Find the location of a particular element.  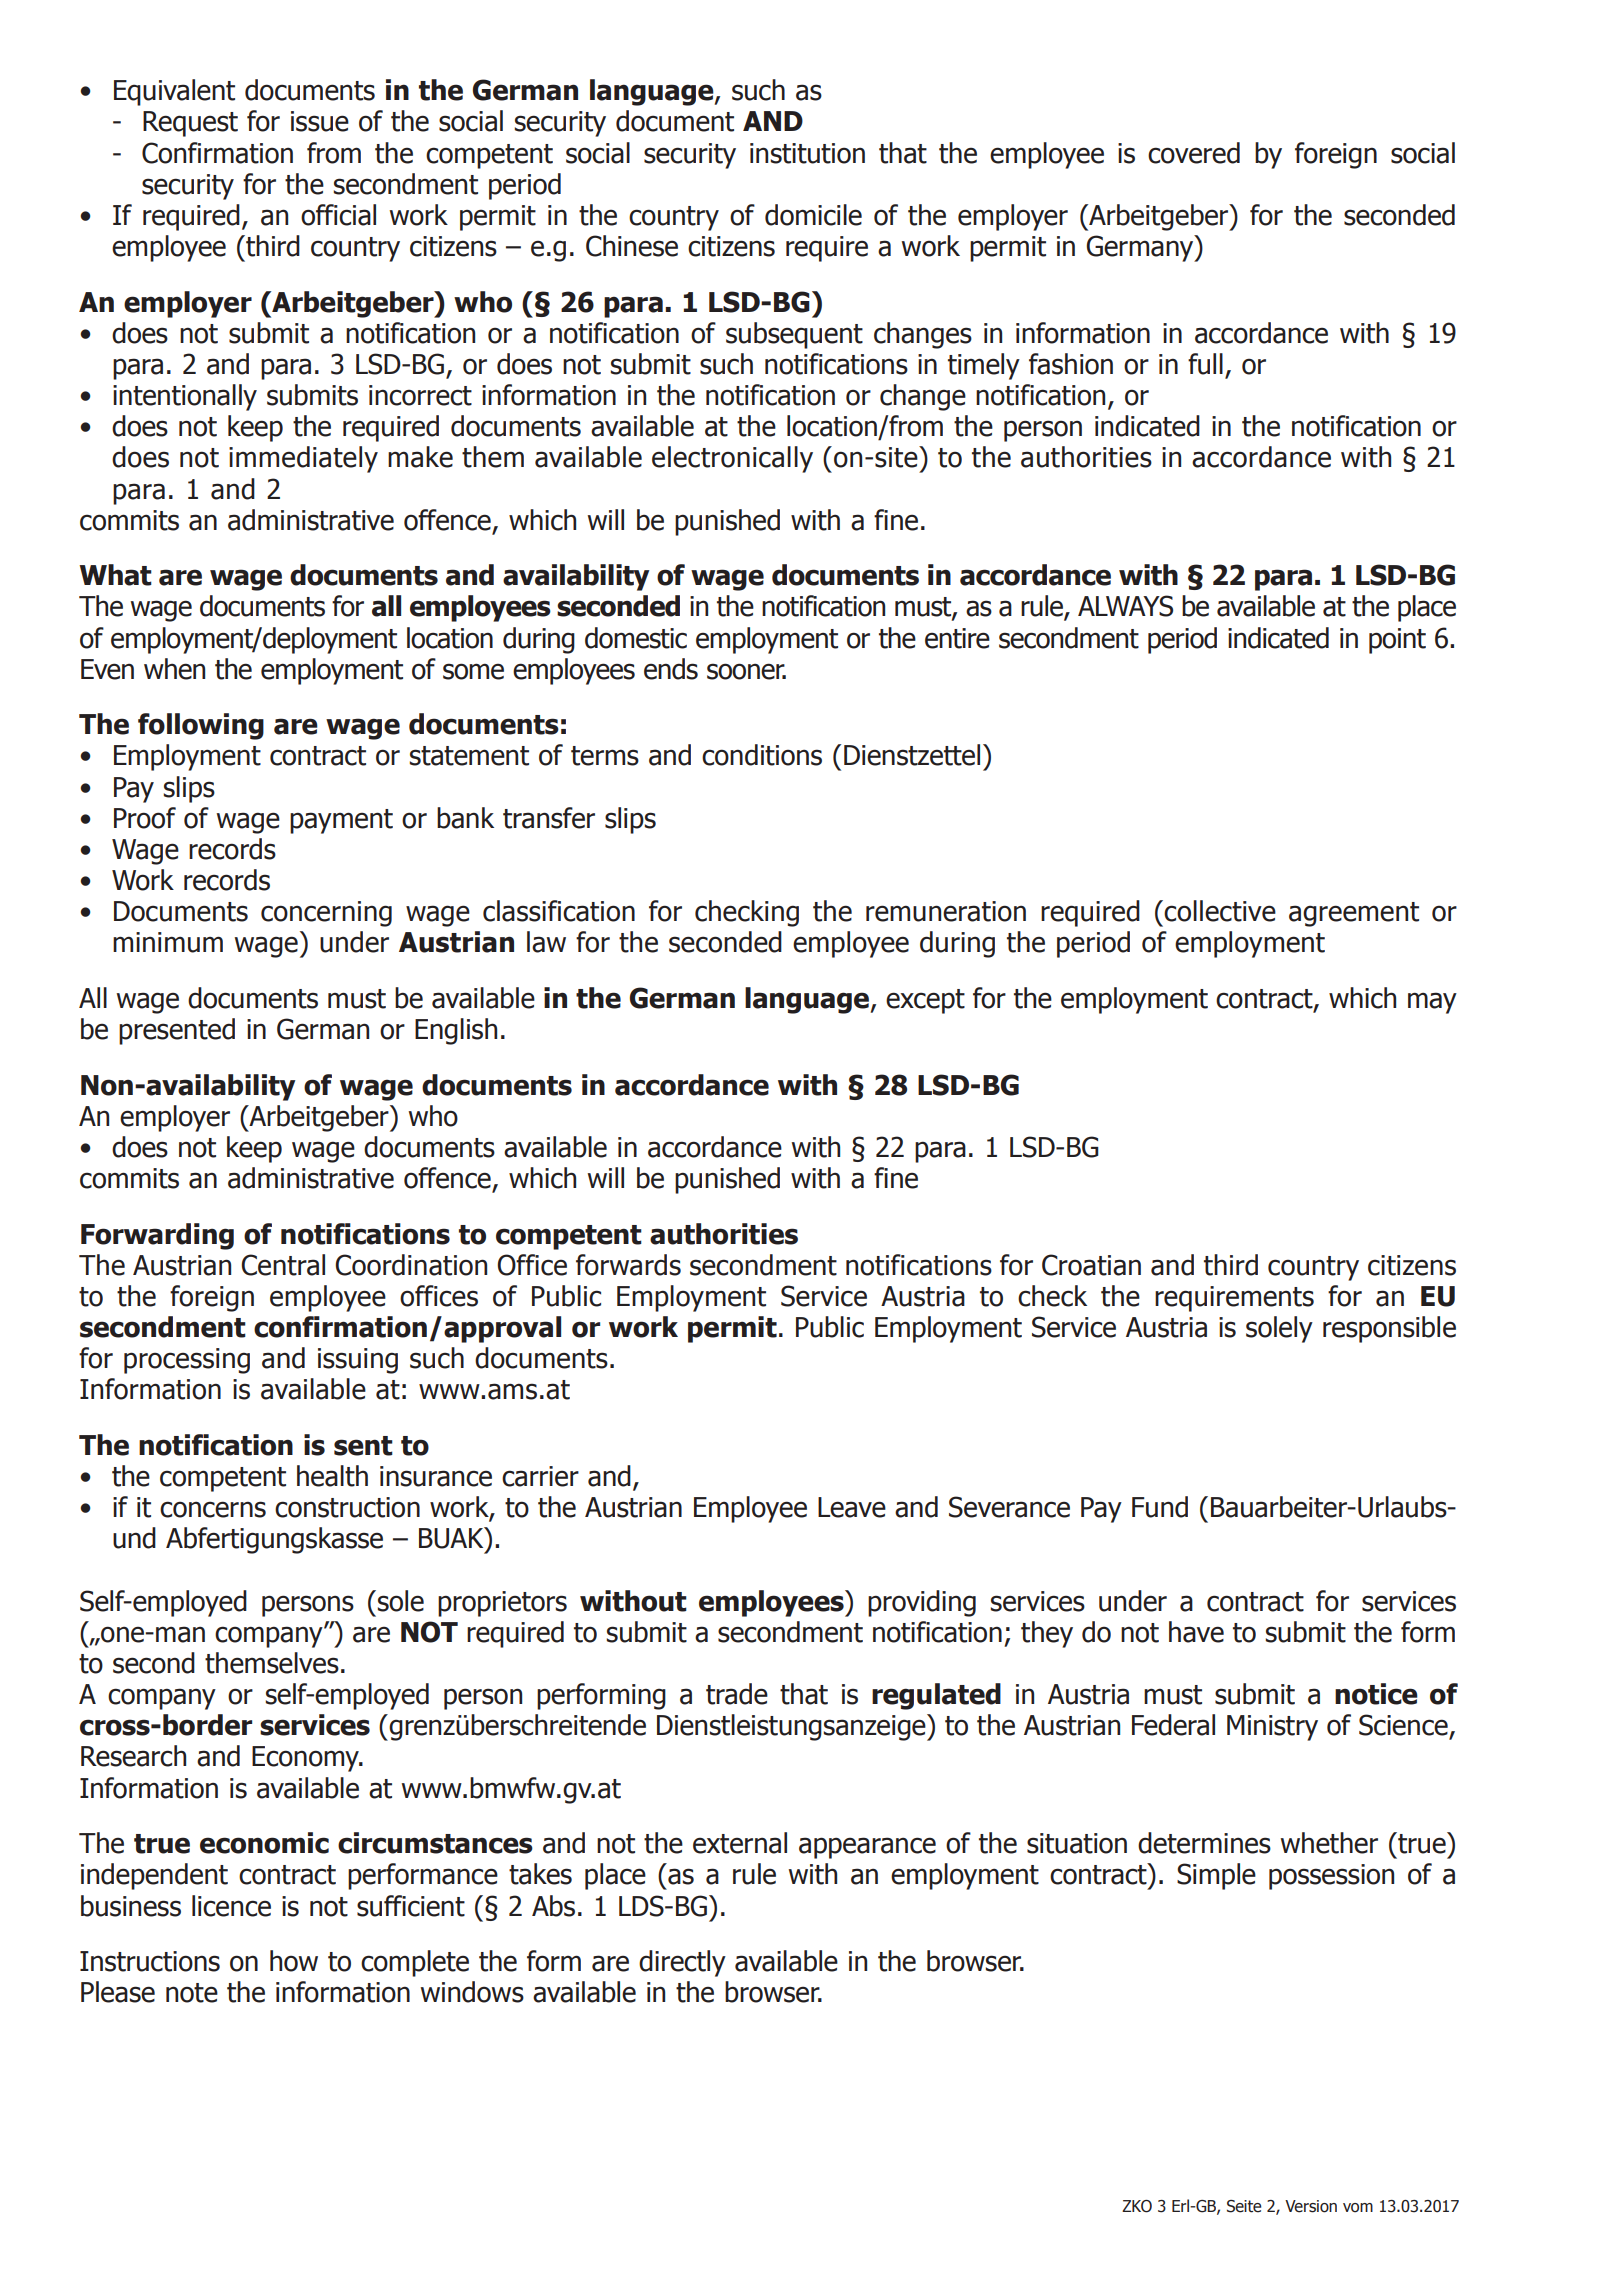

forwards is located at coordinates (628, 1265).
